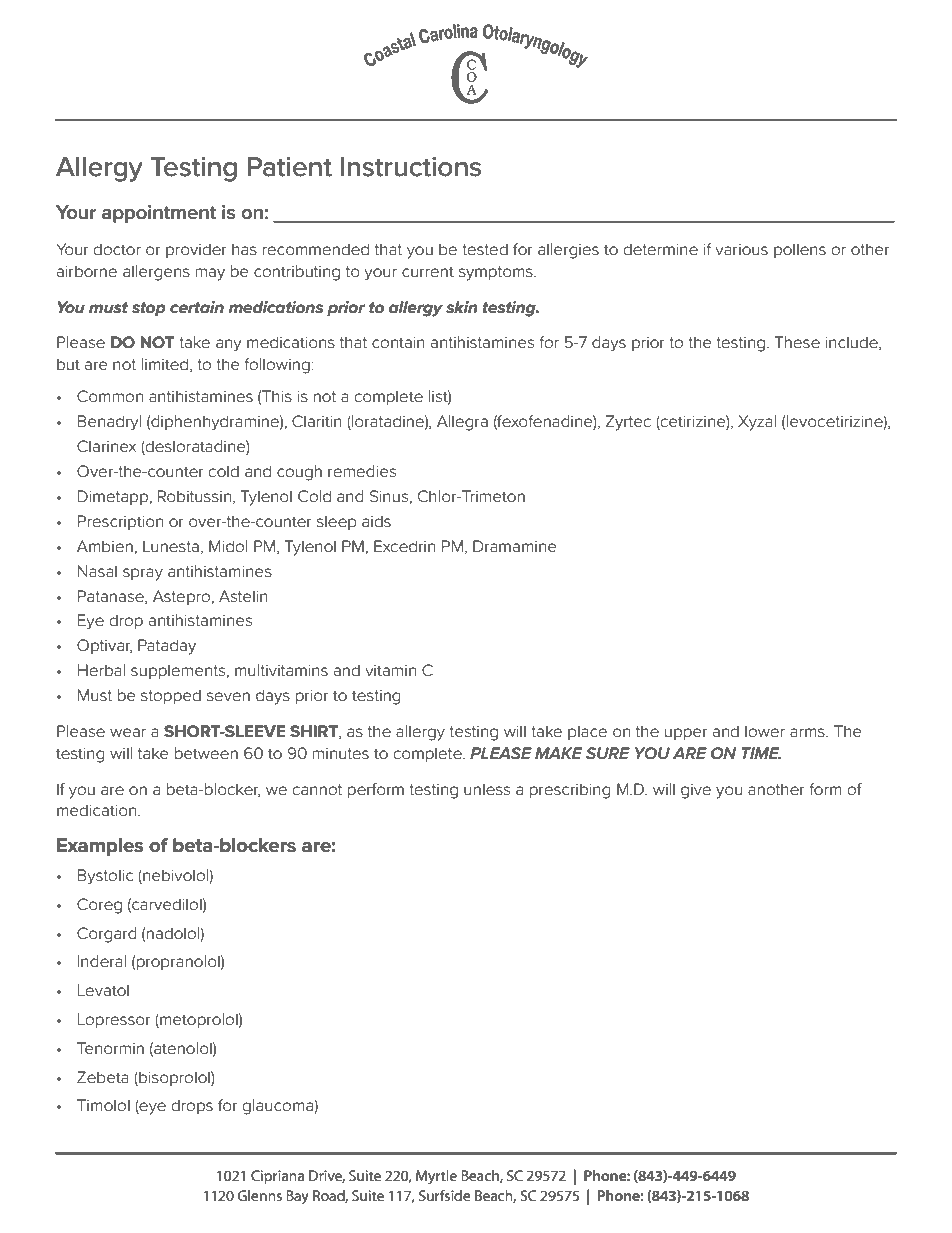 The width and height of the document is (952, 1233). What do you see at coordinates (765, 731) in the document?
I see `lower` at bounding box center [765, 731].
